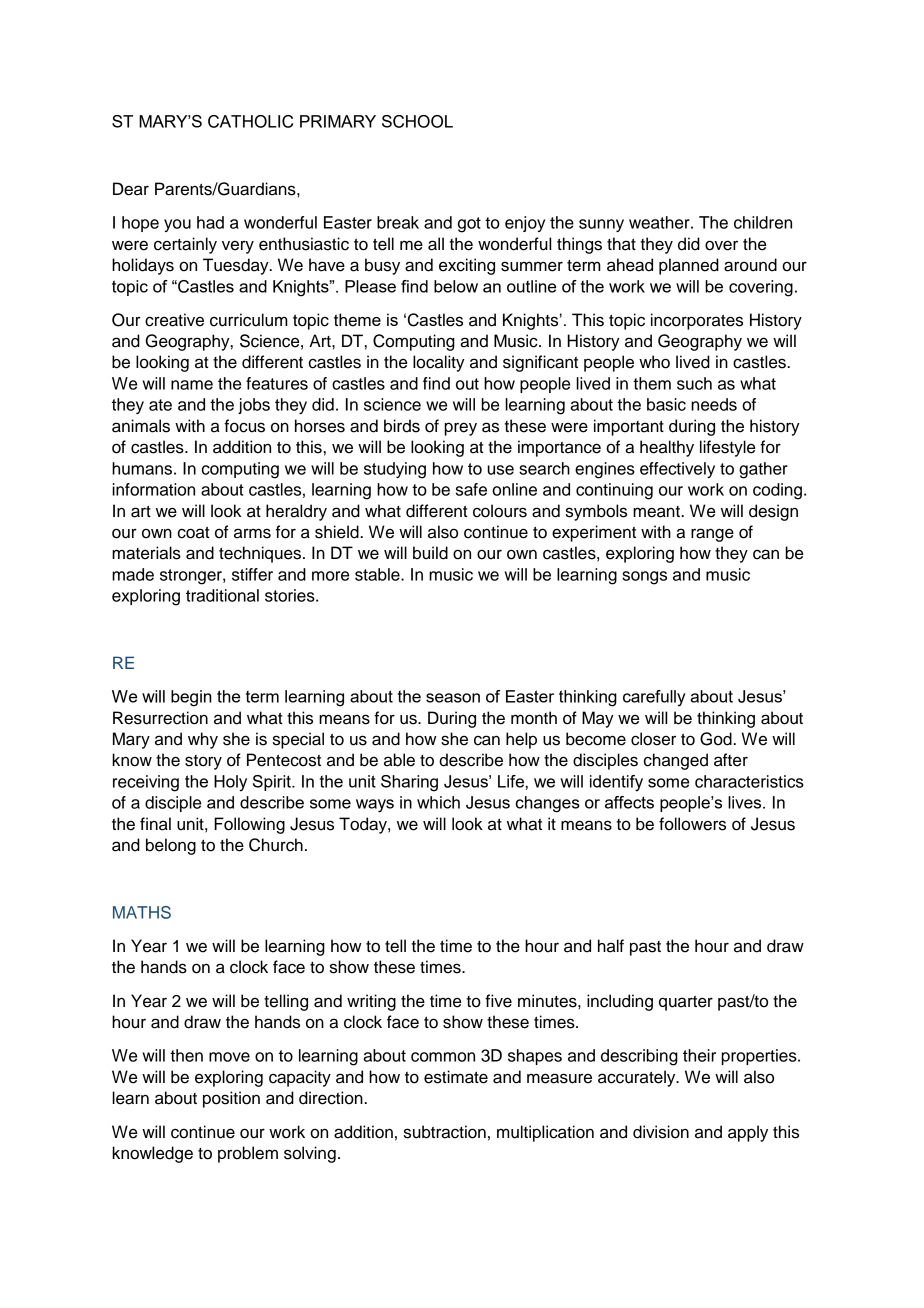 Image resolution: width=924 pixels, height=1308 pixels. What do you see at coordinates (250, 121) in the screenshot?
I see `CATHOLIC` at bounding box center [250, 121].
